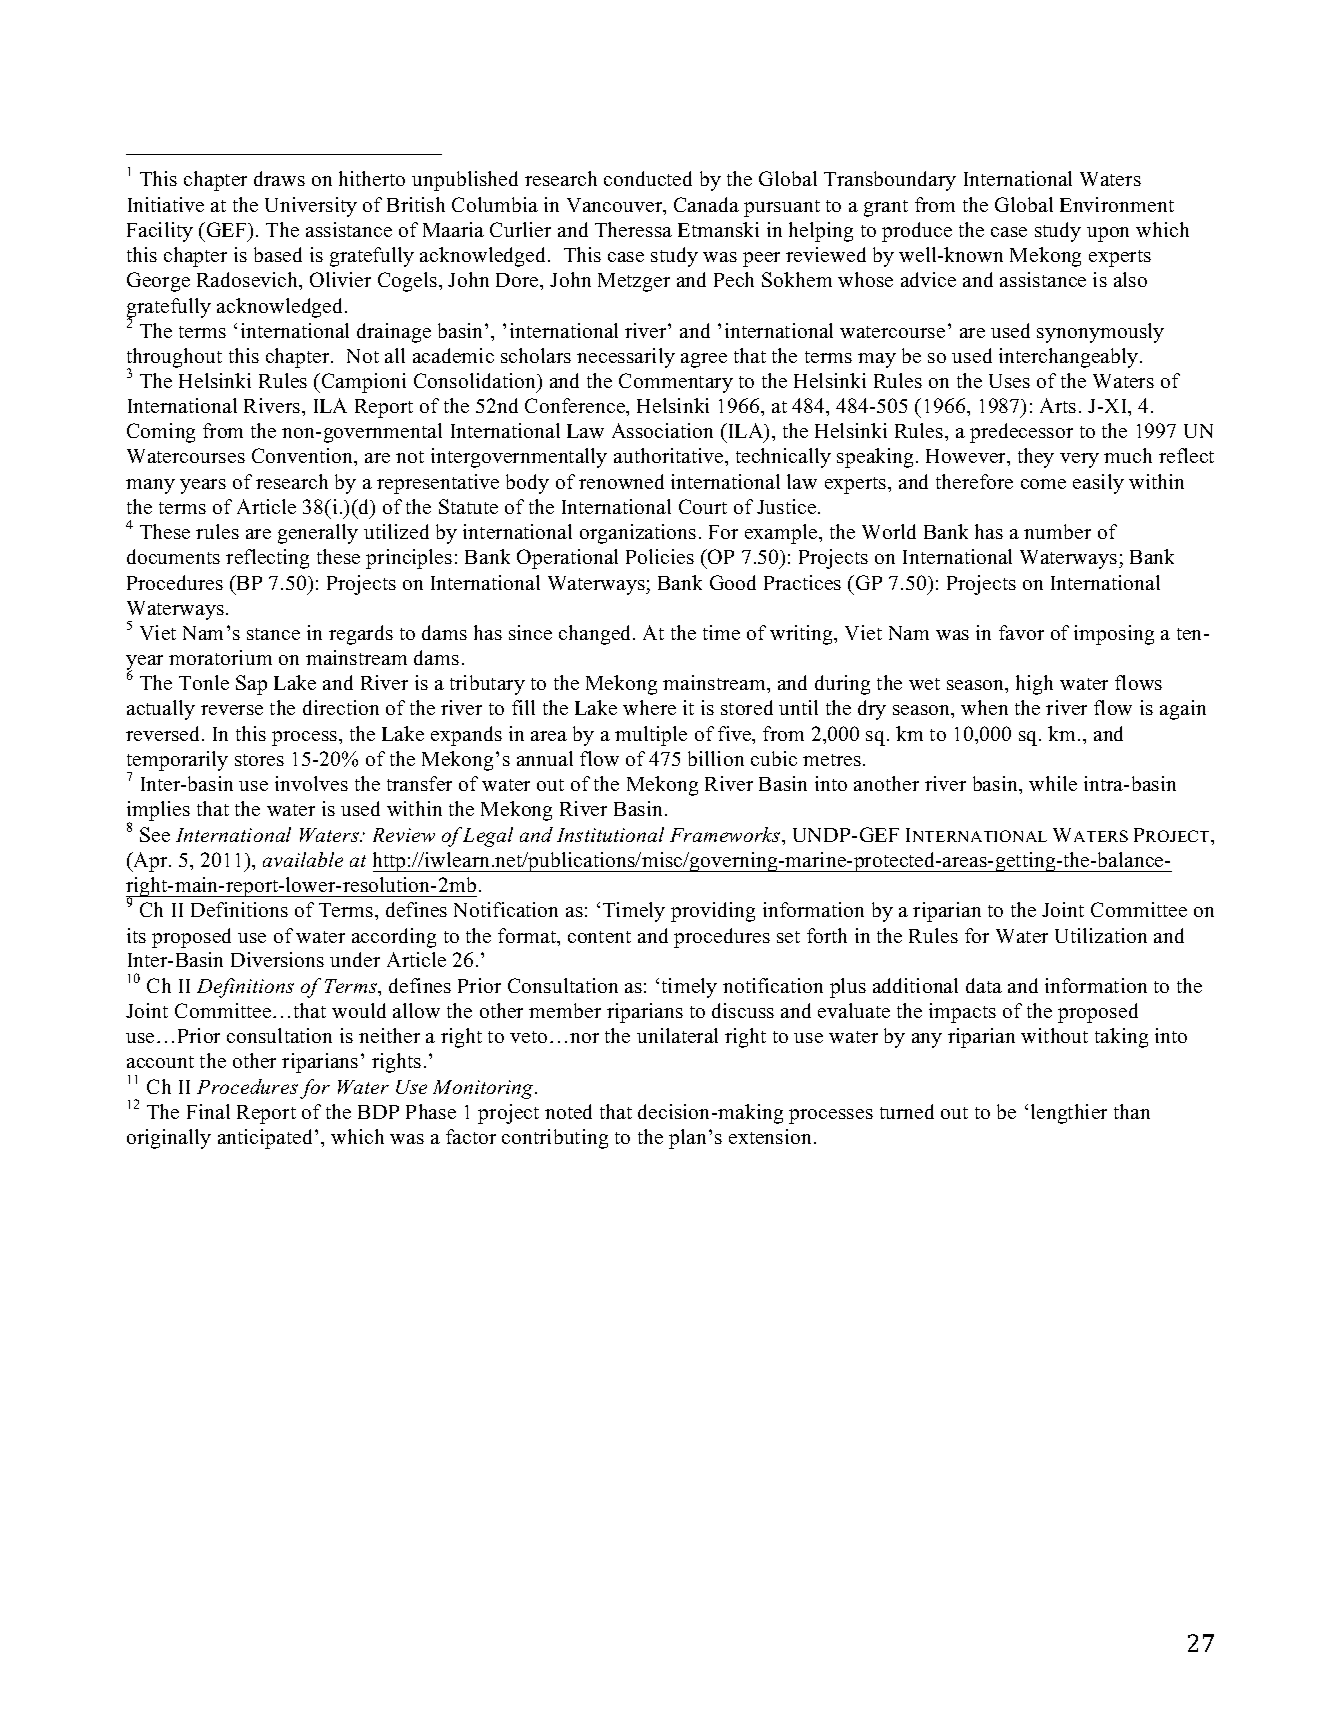 The width and height of the page is (1342, 1736). Describe the element at coordinates (208, 1111) in the page. I see `Final` at that location.
